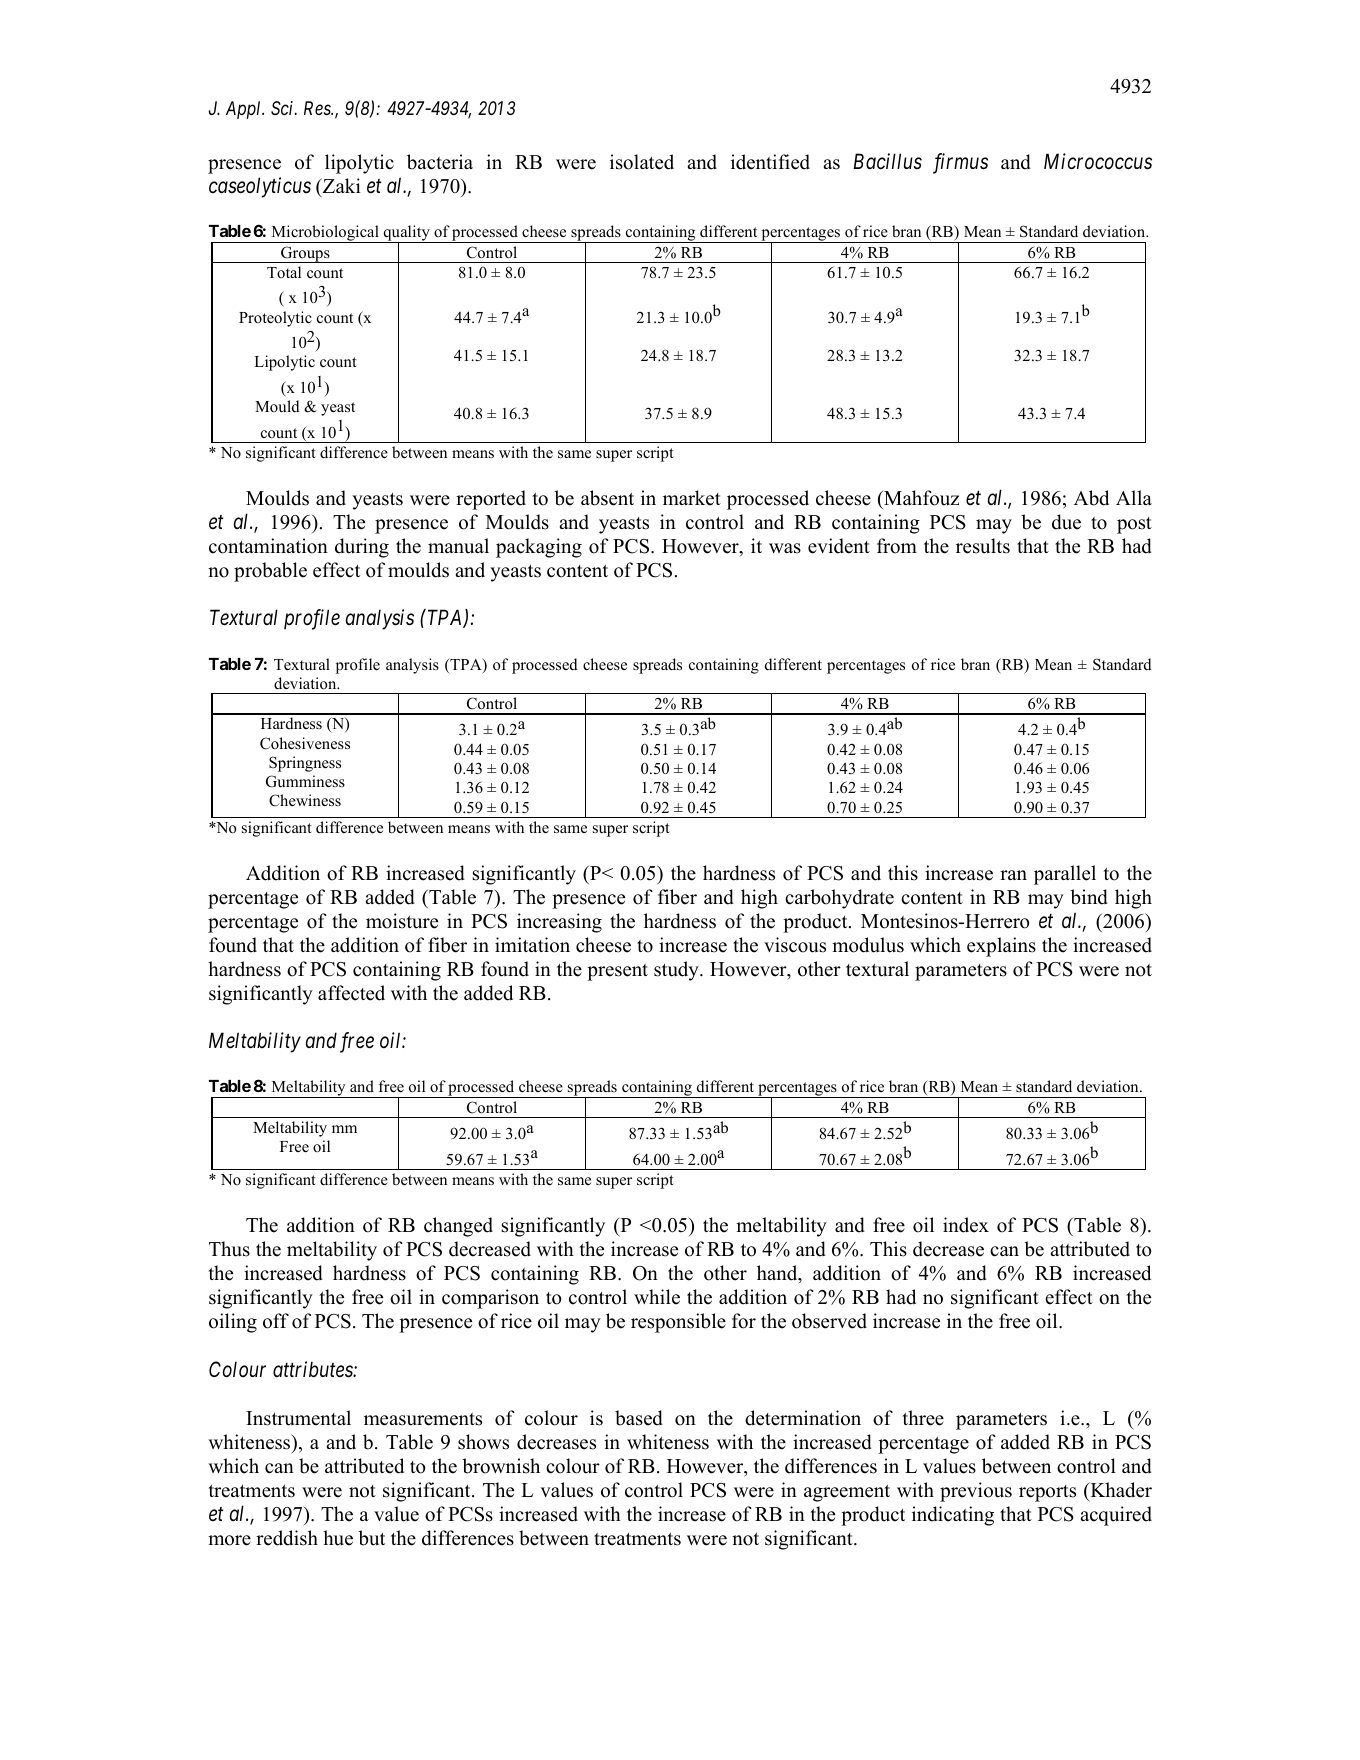 The image size is (1360, 1760). What do you see at coordinates (362, 548) in the screenshot?
I see `during` at bounding box center [362, 548].
